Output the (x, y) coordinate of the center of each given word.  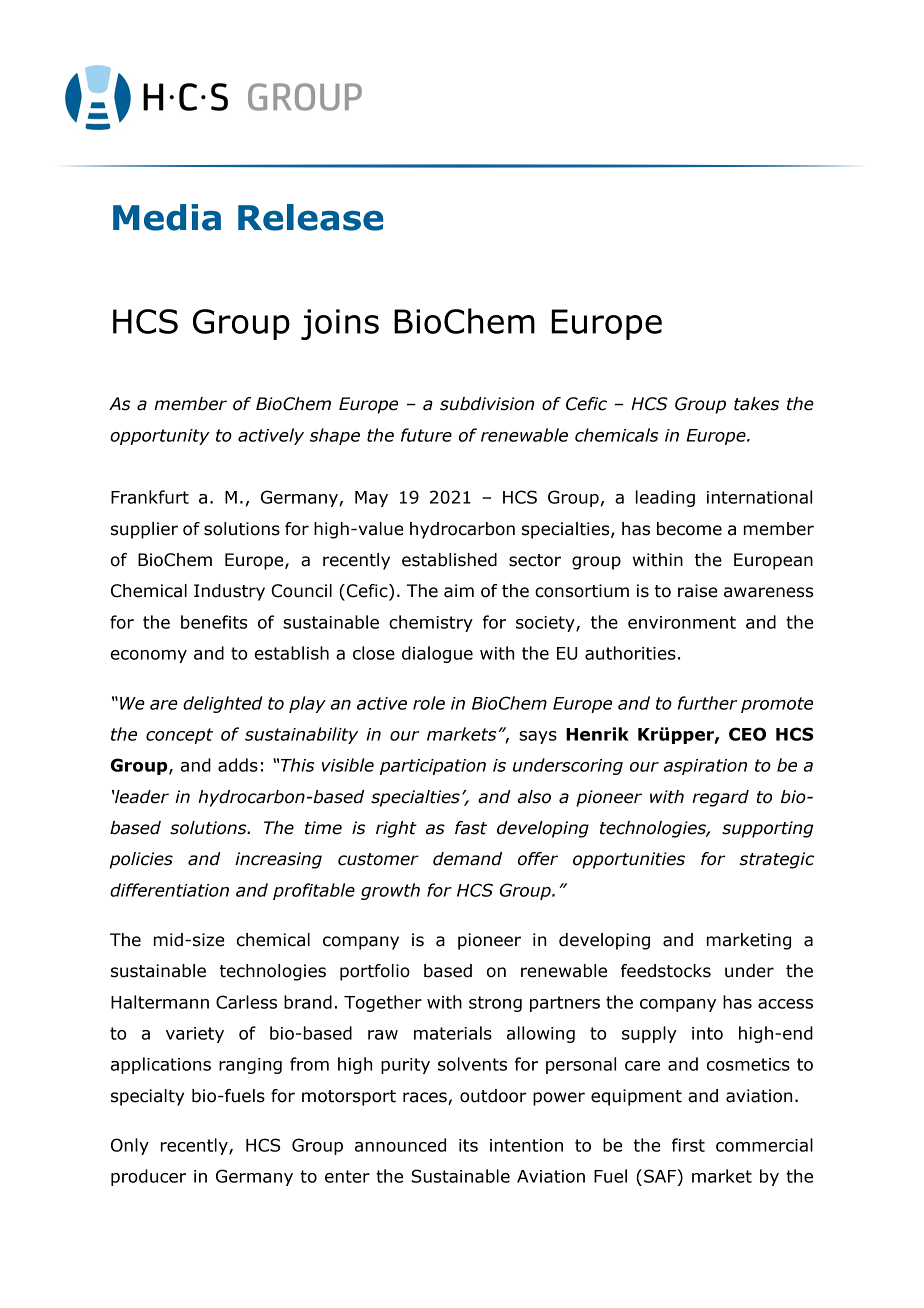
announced (400, 1145)
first (688, 1145)
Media (167, 217)
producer (148, 1177)
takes (756, 404)
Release (311, 217)
